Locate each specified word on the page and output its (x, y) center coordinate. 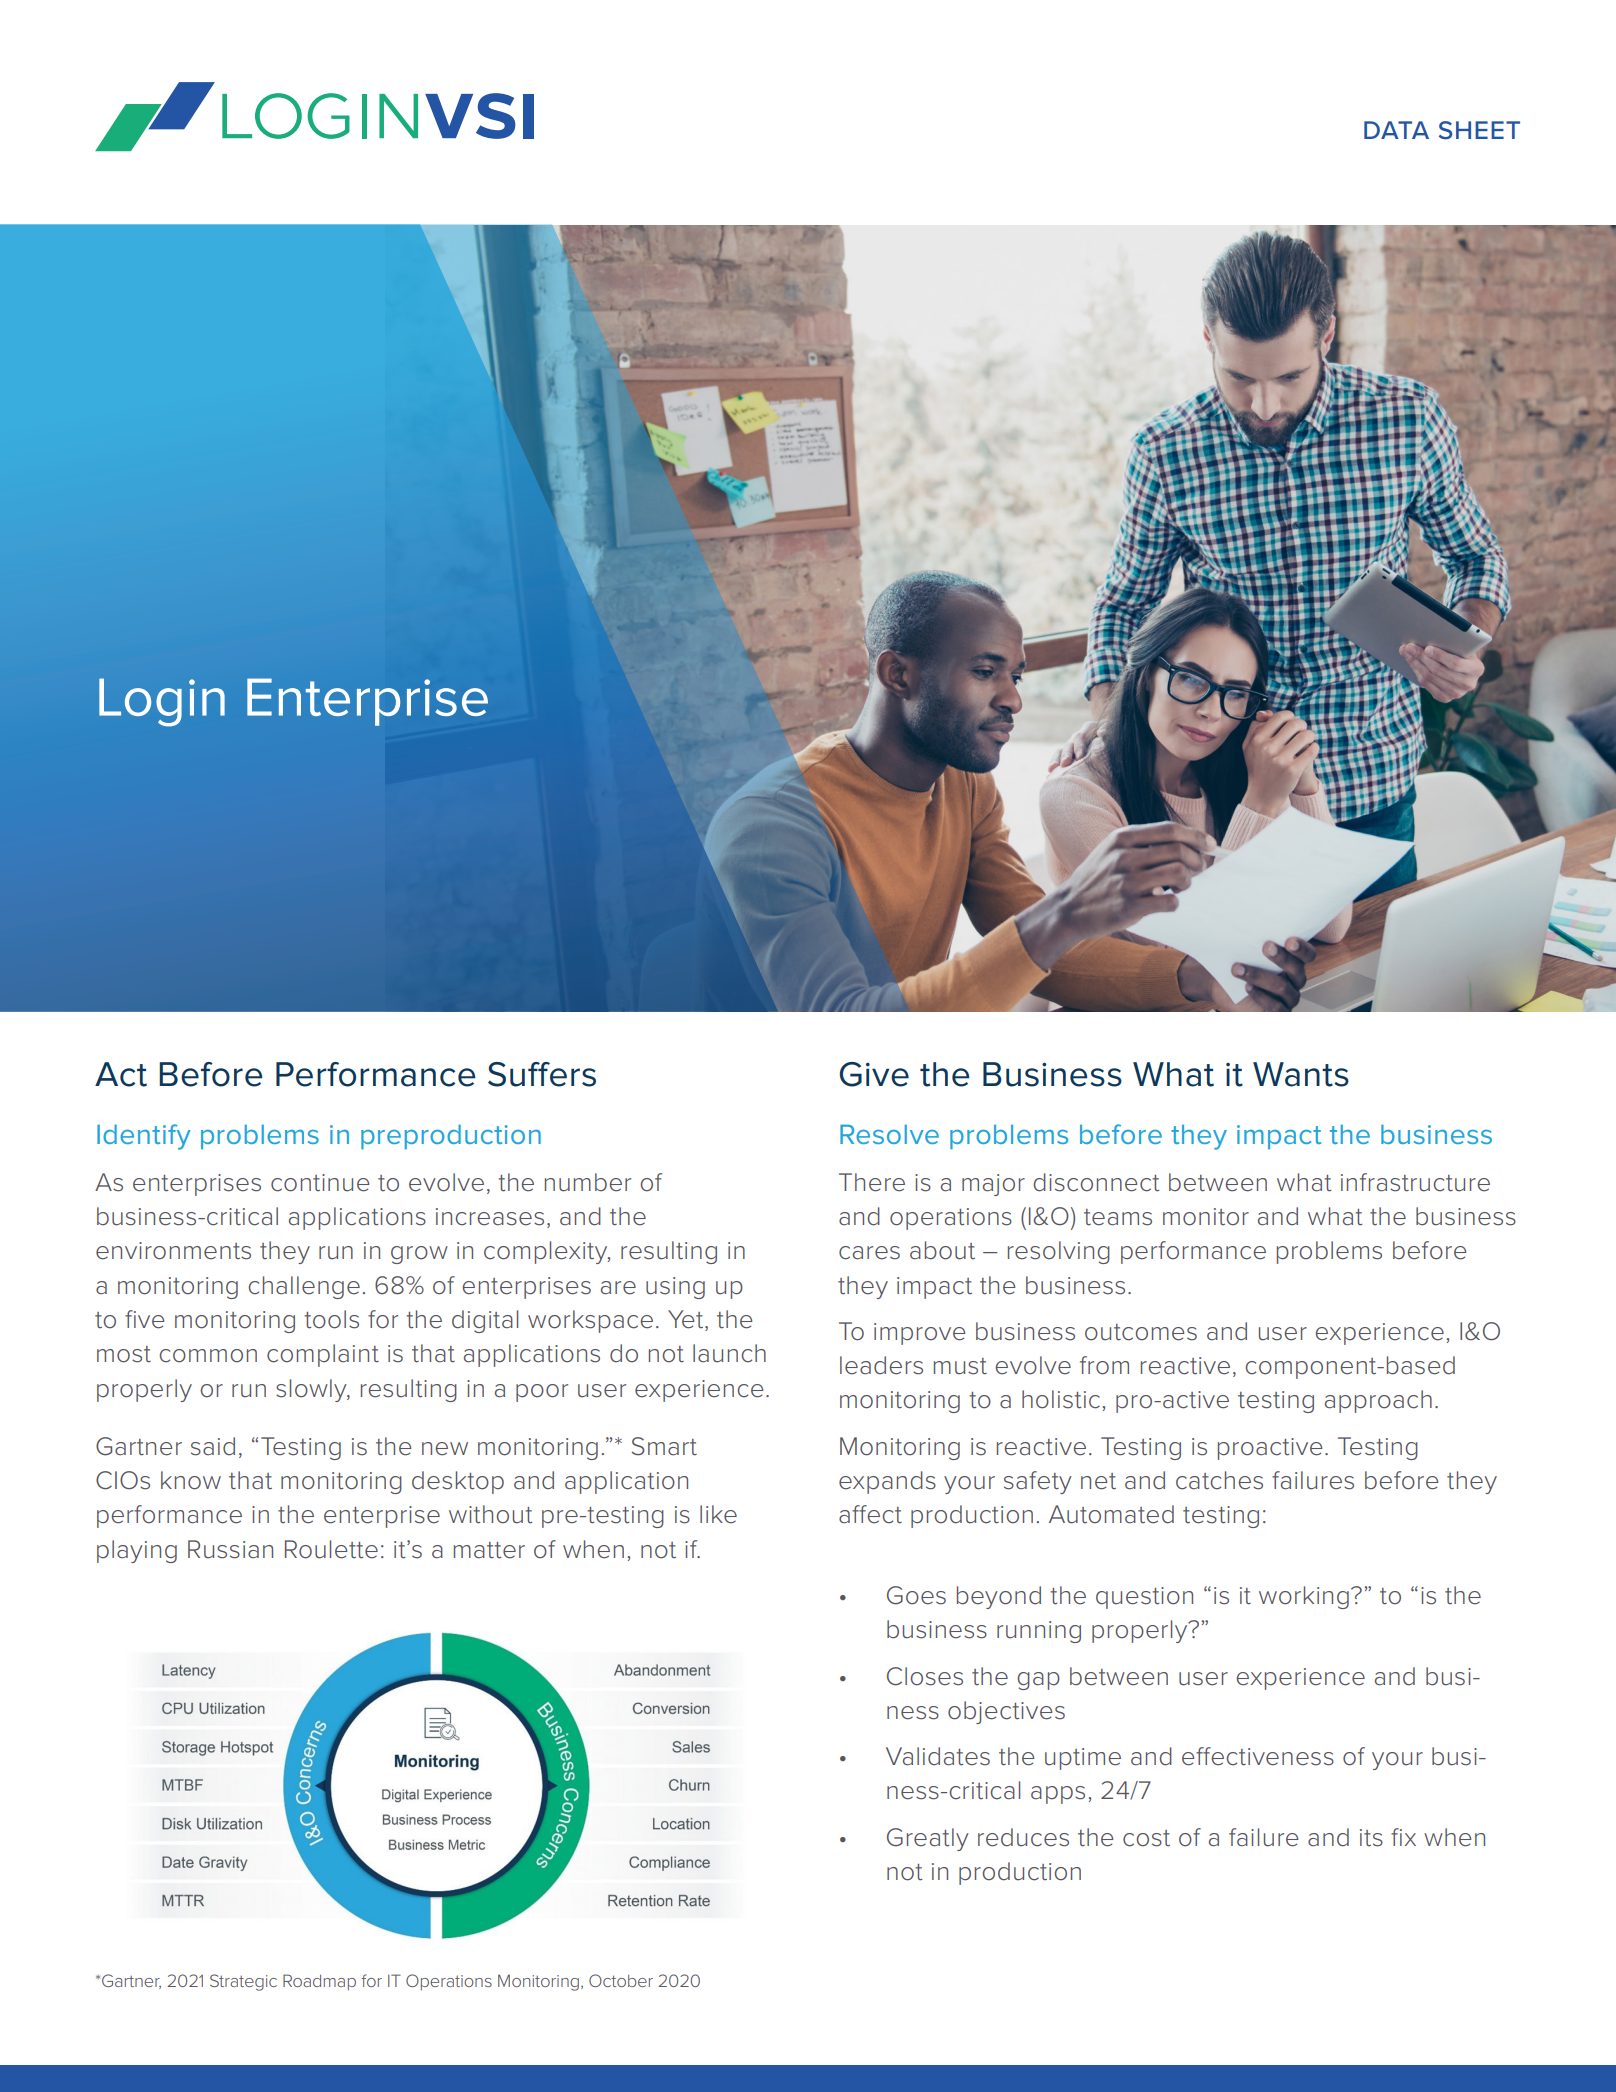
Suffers (542, 1074)
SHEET (1479, 130)
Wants (1301, 1074)
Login (162, 702)
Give (874, 1074)
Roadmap (319, 1982)
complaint (323, 1355)
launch (729, 1353)
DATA (1396, 130)
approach (1378, 1401)
